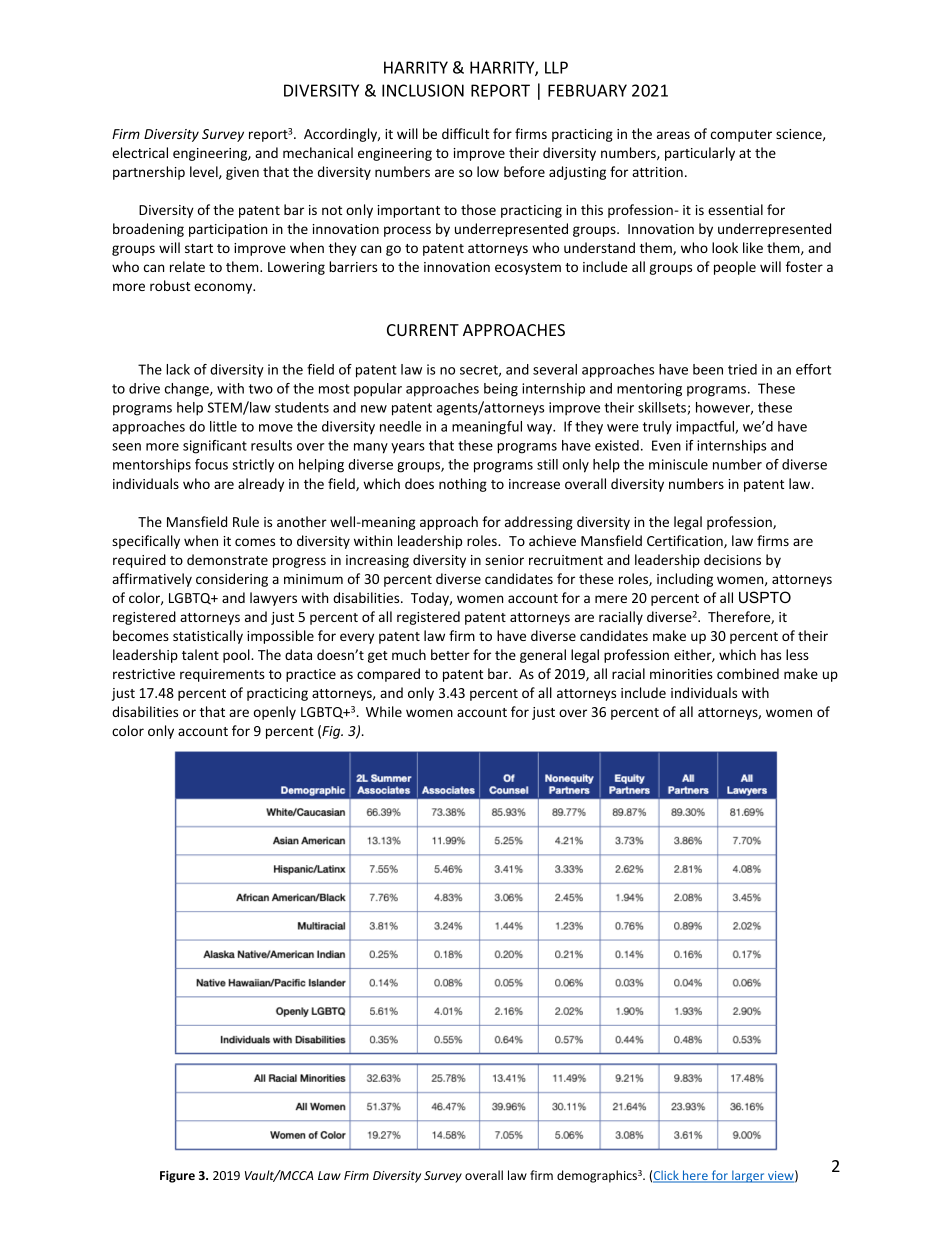 Image resolution: width=952 pixels, height=1233 pixels. What do you see at coordinates (177, 1176) in the document?
I see `Figure` at bounding box center [177, 1176].
